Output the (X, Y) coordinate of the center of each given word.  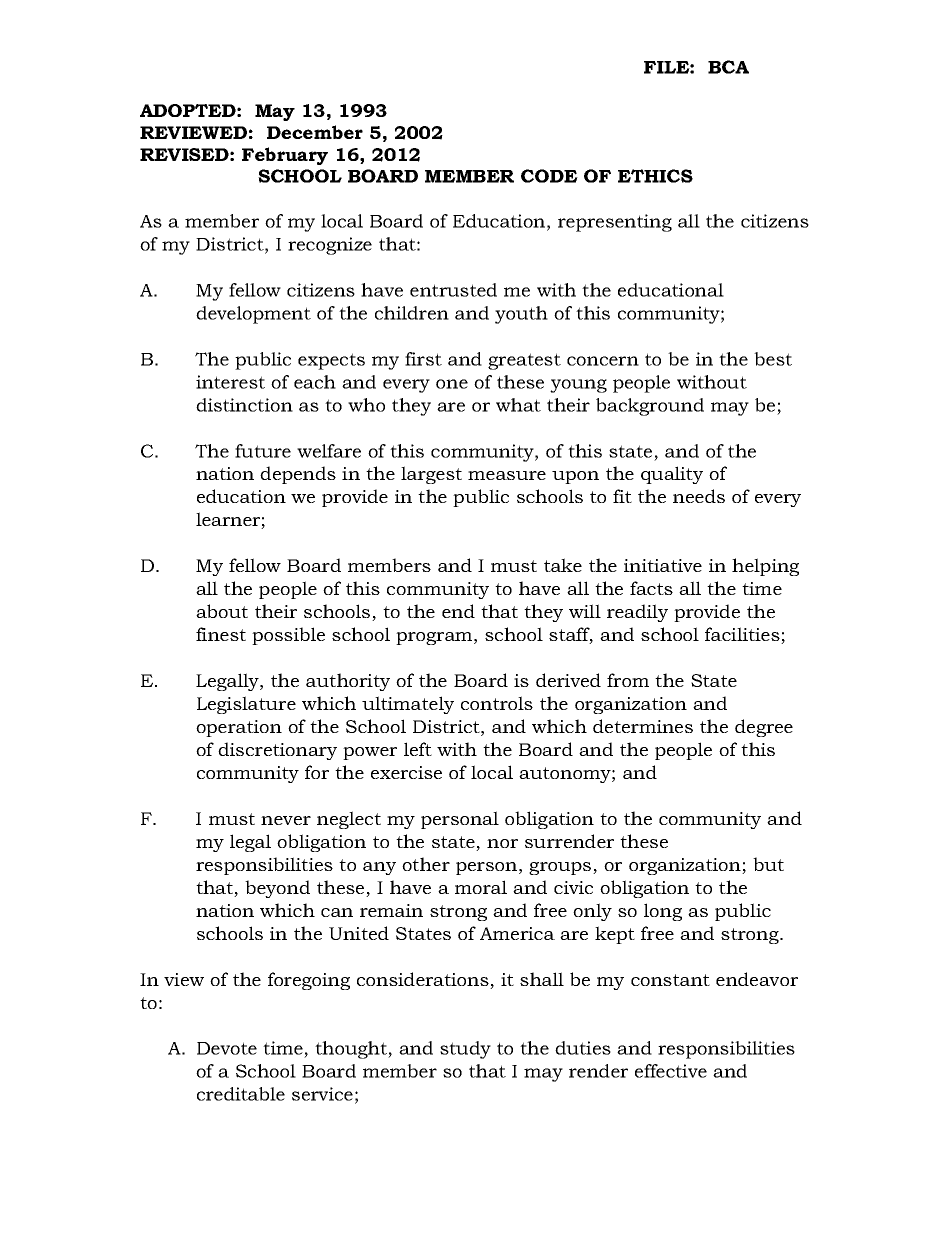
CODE (549, 176)
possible (288, 636)
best (773, 359)
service (322, 1094)
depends (298, 475)
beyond (277, 889)
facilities (743, 635)
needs (699, 496)
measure (507, 475)
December (315, 132)
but (768, 864)
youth (521, 315)
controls (497, 703)
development (253, 315)
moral (481, 887)
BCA (728, 67)
